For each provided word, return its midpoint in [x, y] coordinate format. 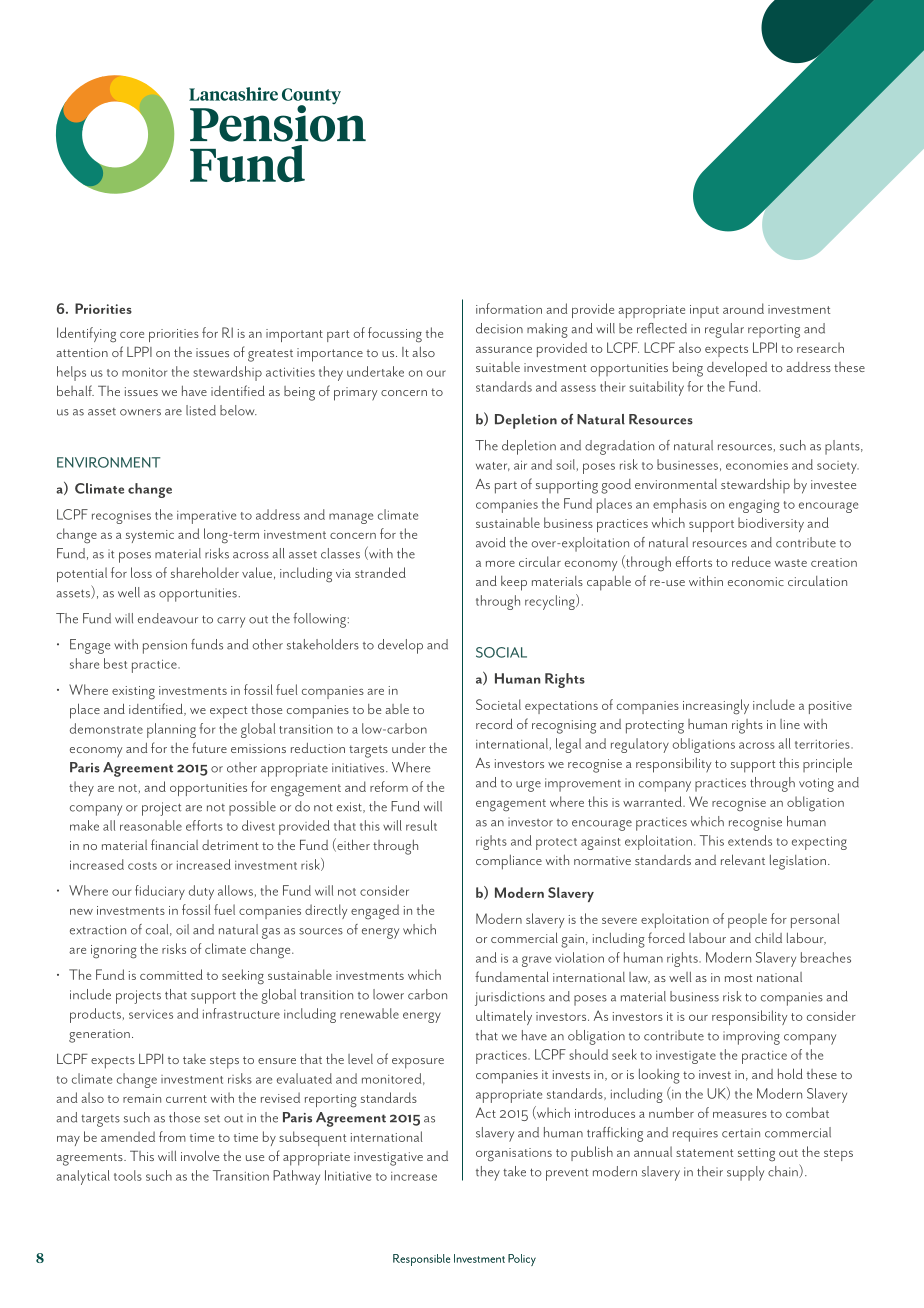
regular [724, 330]
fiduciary [160, 892]
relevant [743, 859]
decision [499, 328]
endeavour [168, 618]
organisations [514, 1155]
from [172, 1136]
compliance [509, 862]
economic [756, 581]
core [132, 335]
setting [756, 1155]
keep [514, 583]
